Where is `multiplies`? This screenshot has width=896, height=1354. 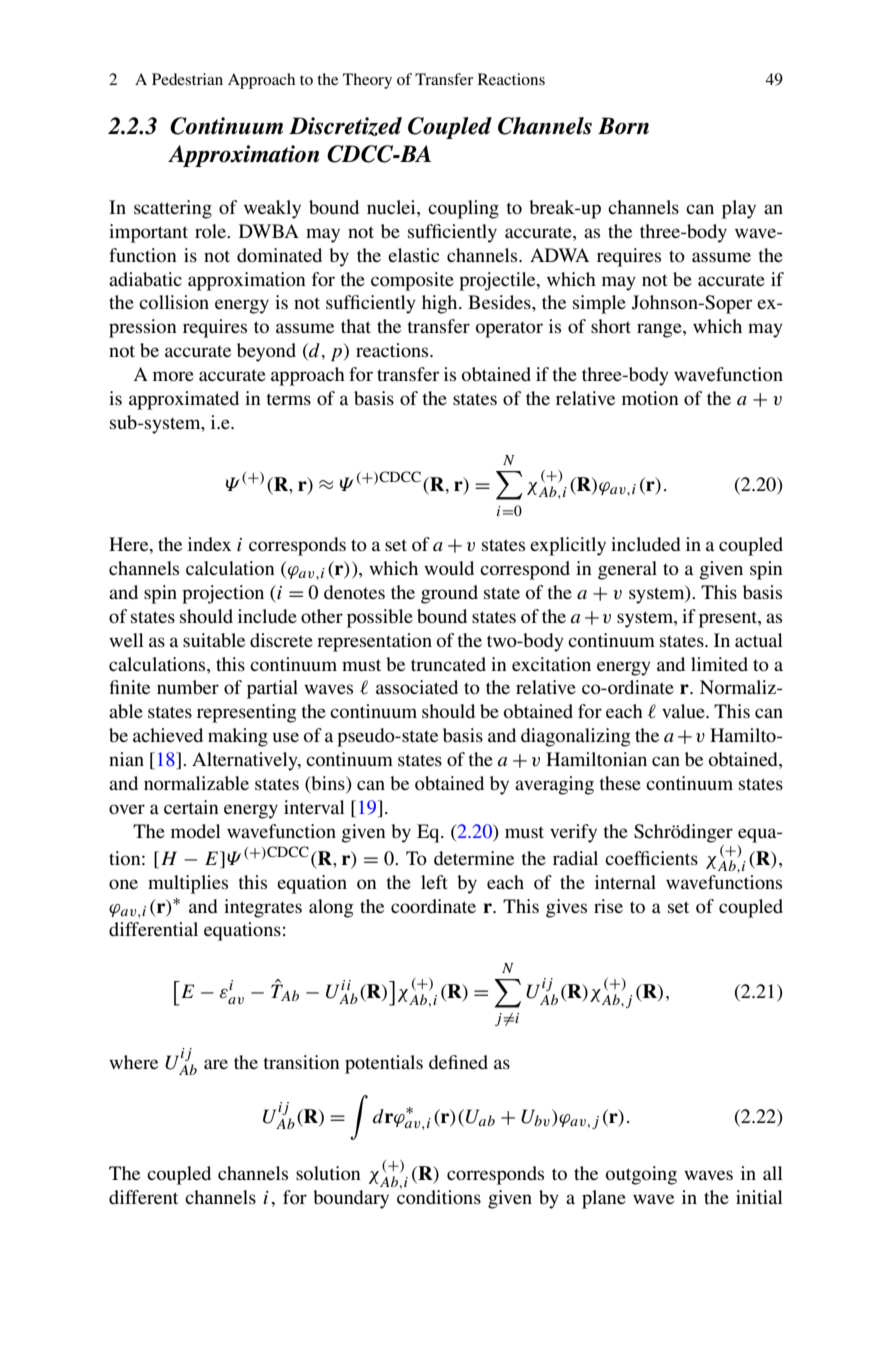 multiplies is located at coordinates (188, 884).
